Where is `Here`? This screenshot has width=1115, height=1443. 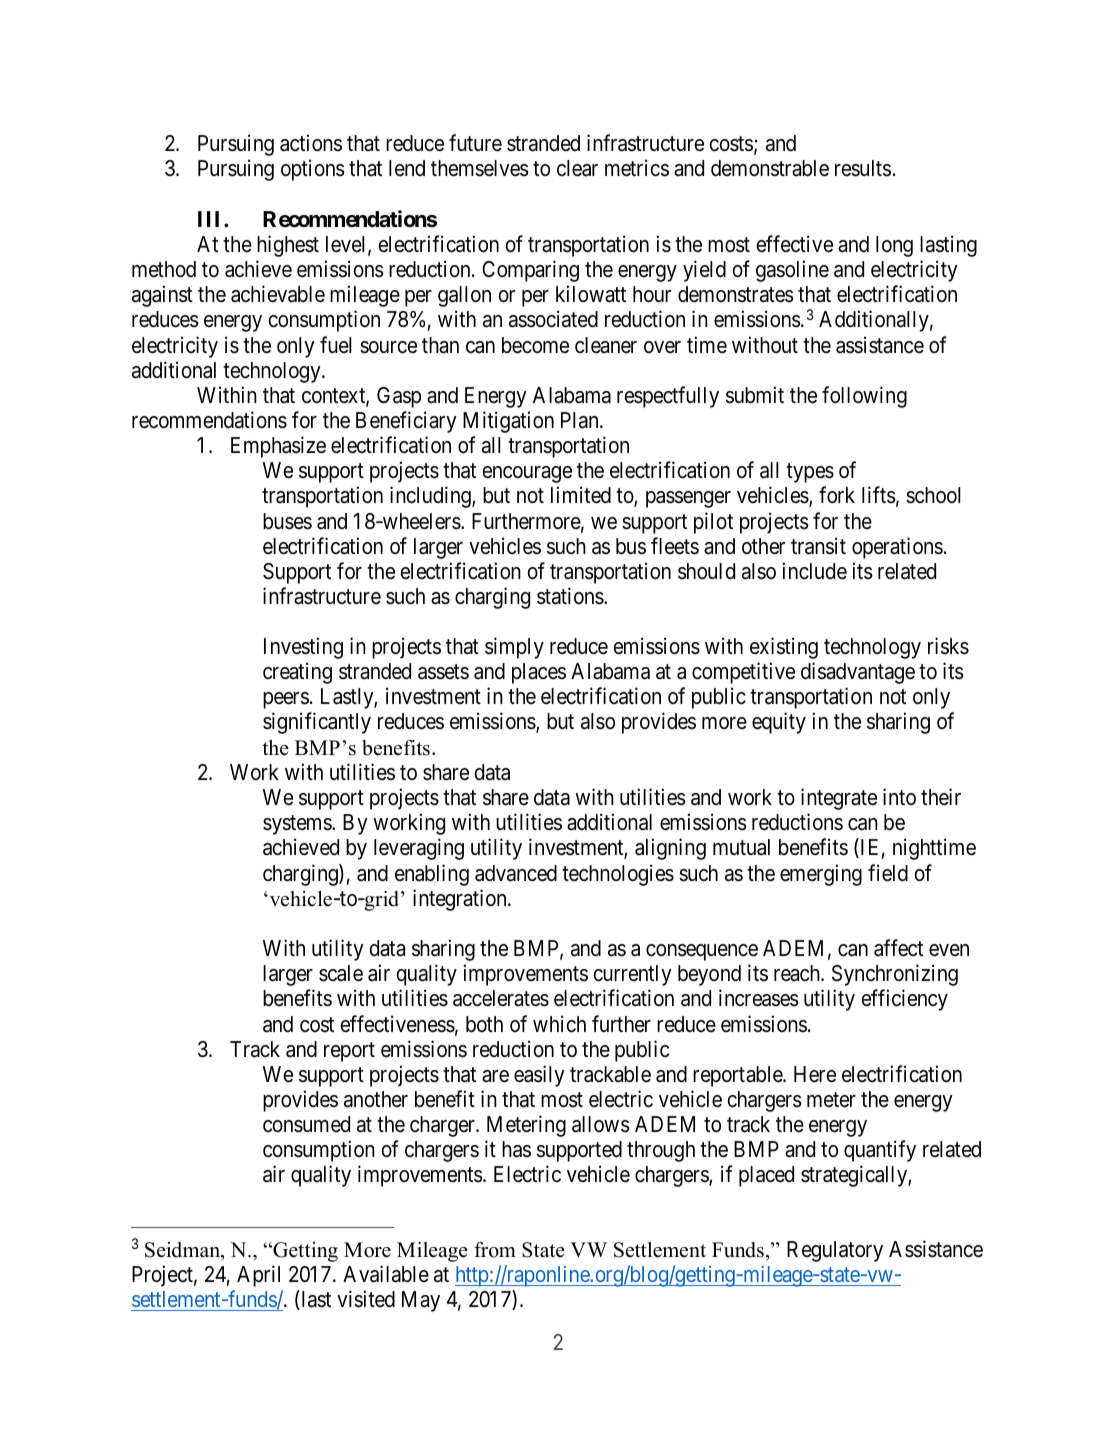
Here is located at coordinates (815, 1074).
